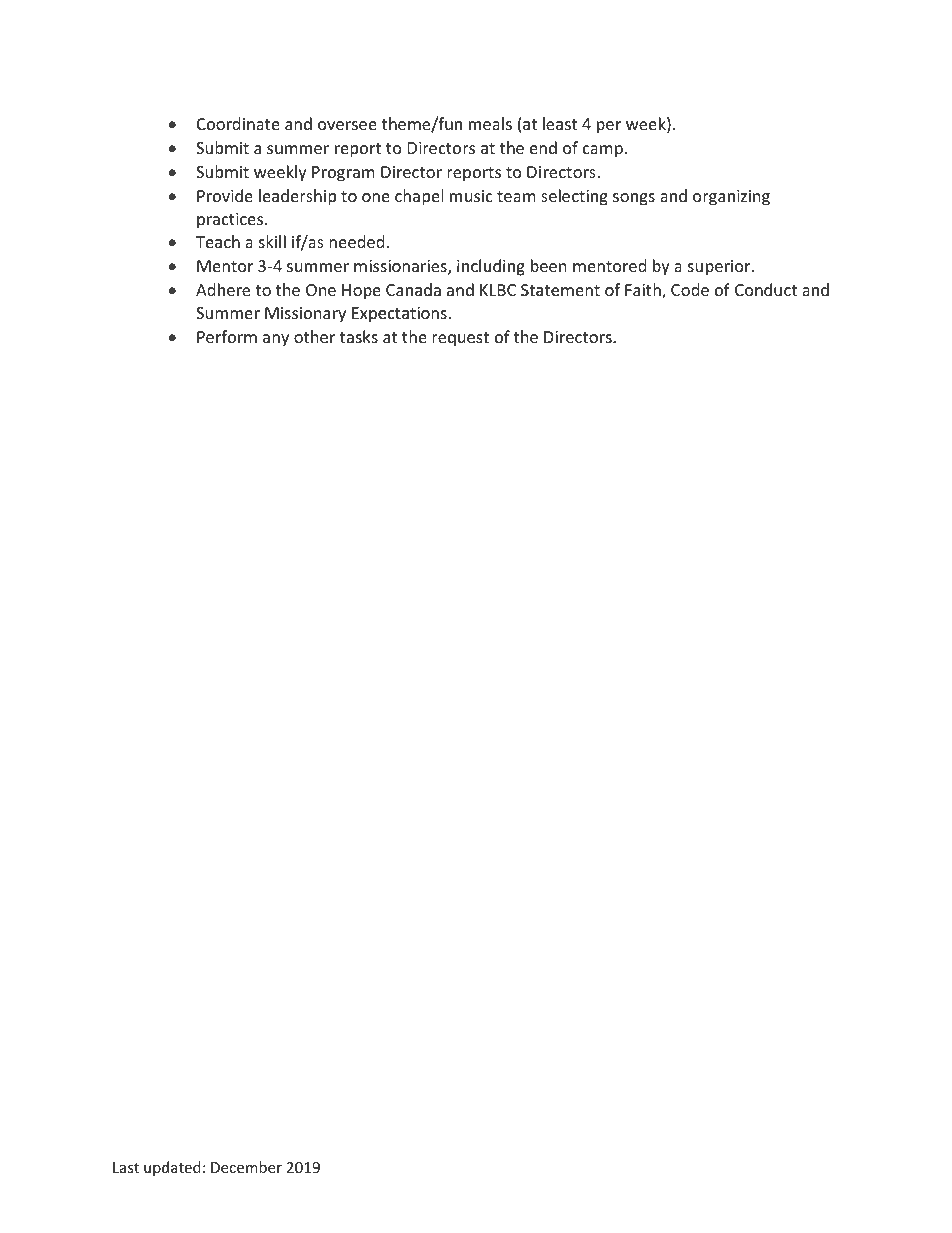  Describe the element at coordinates (471, 196) in the page. I see `music` at that location.
